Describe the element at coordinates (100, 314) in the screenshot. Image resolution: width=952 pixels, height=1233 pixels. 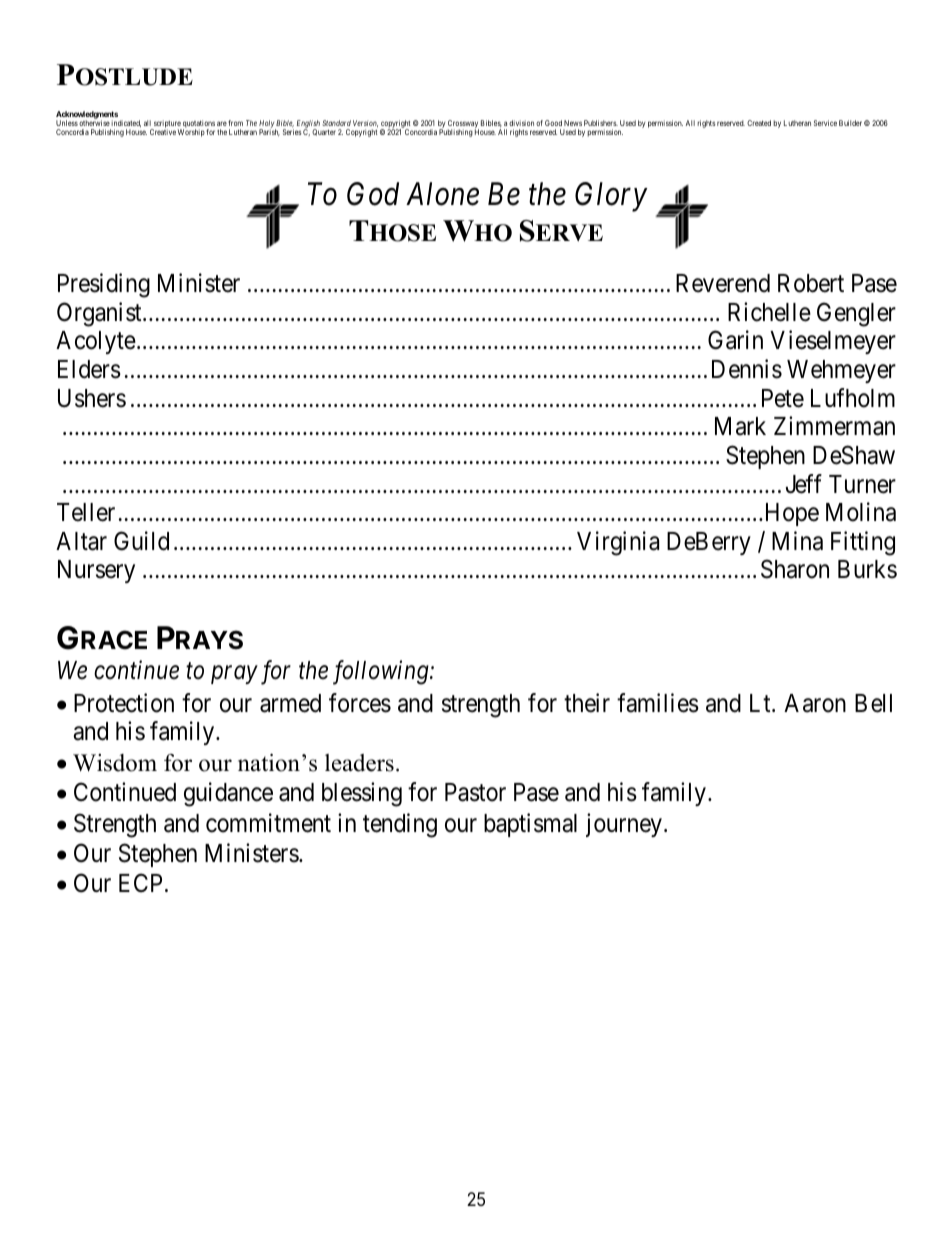
I see `Organist` at that location.
